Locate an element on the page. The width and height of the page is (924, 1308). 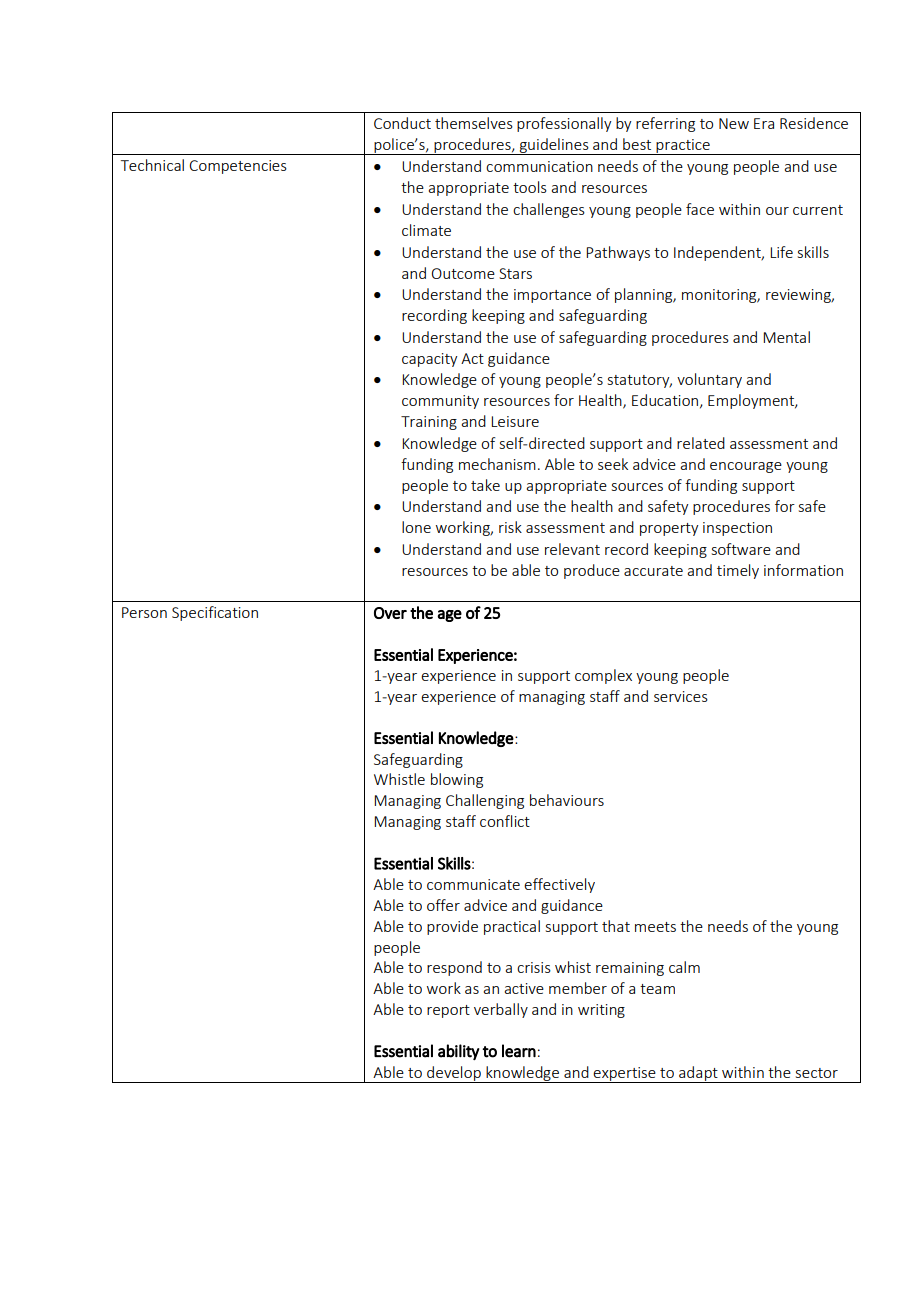
Over is located at coordinates (390, 613).
